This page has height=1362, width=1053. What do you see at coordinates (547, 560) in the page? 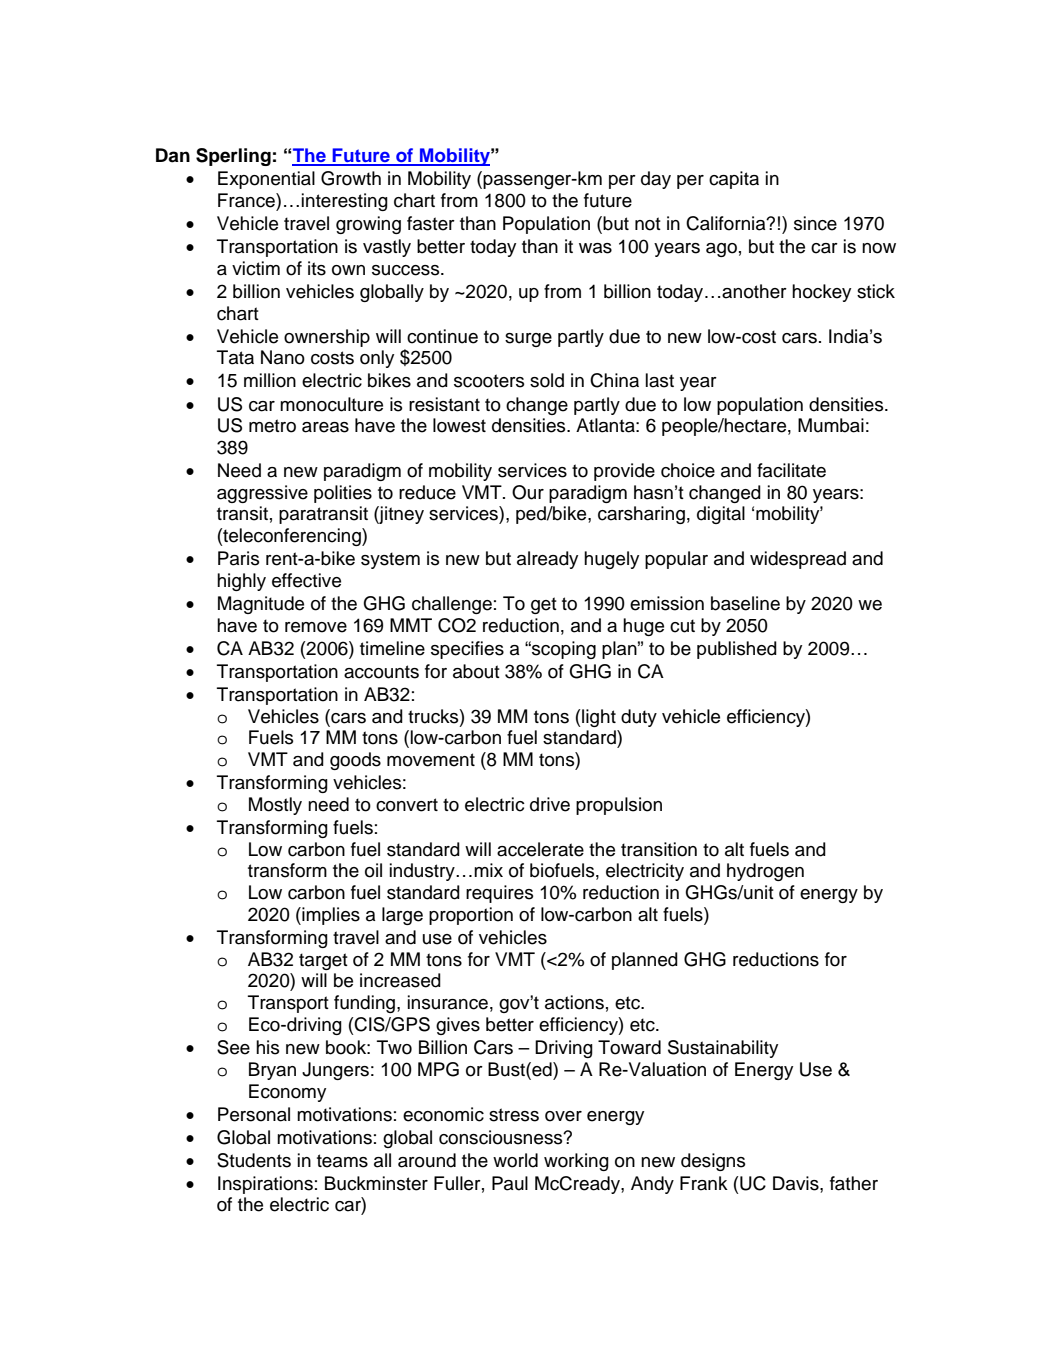
I see `already` at bounding box center [547, 560].
